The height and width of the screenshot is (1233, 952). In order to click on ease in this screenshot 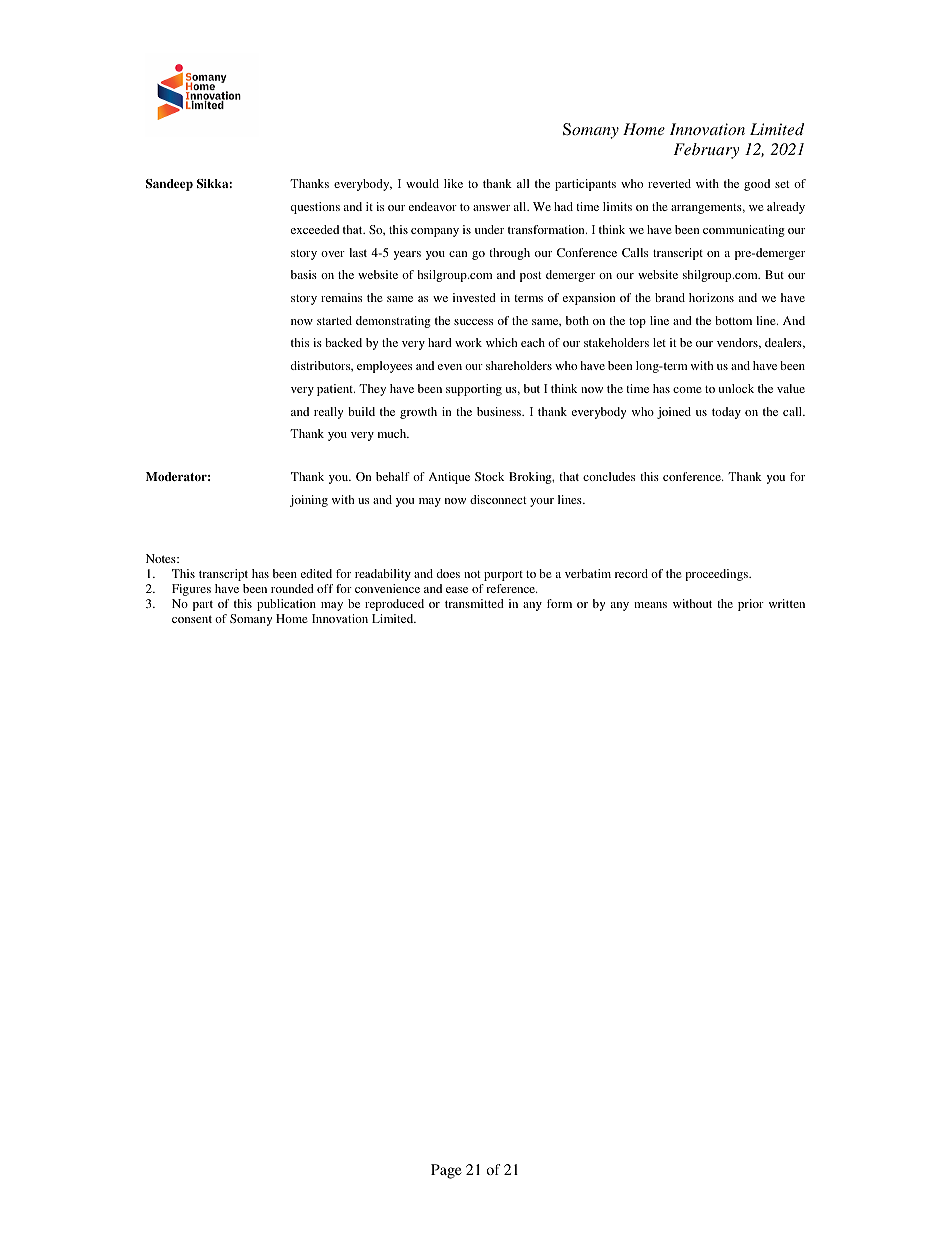, I will do `click(457, 590)`.
